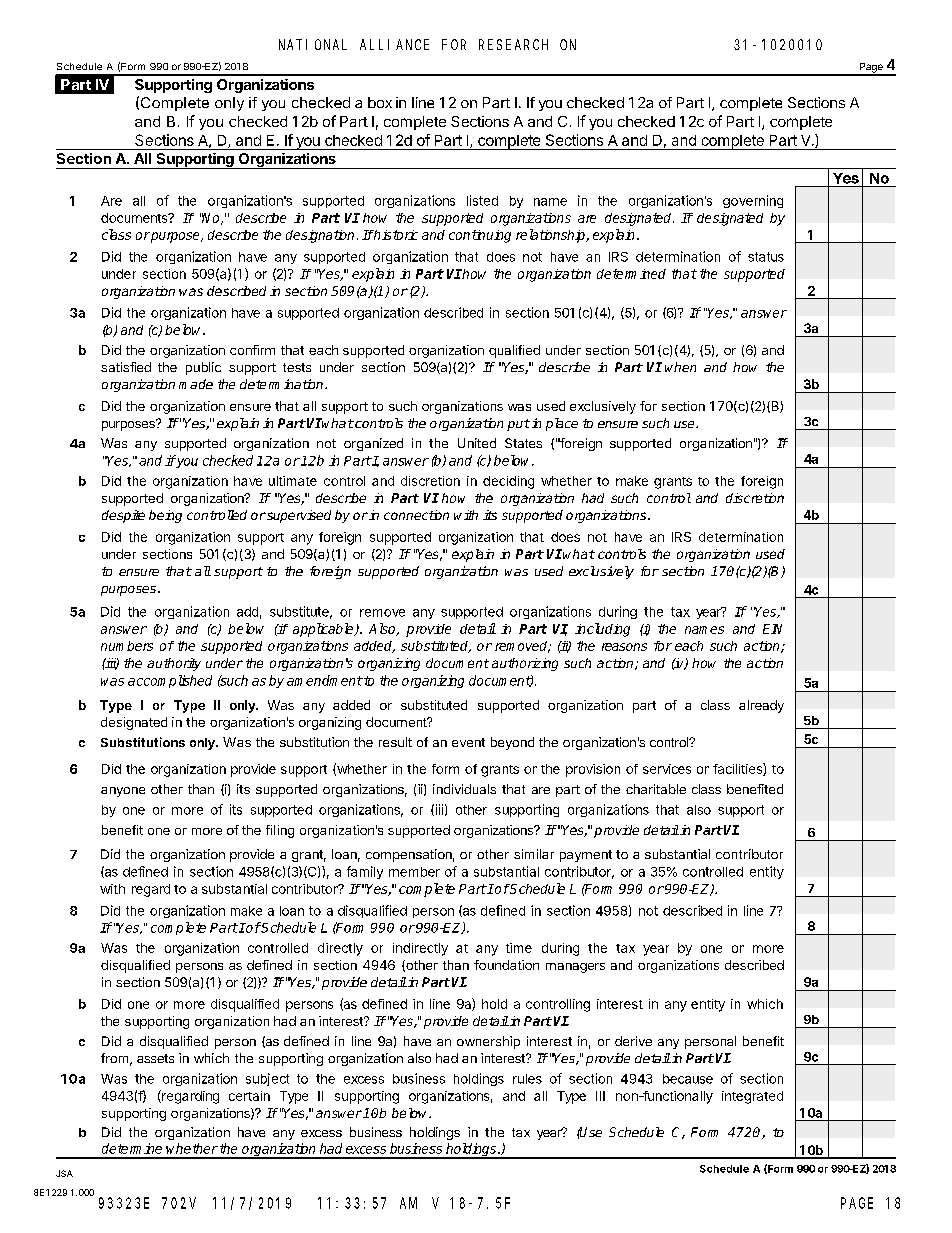 This screenshot has height=1233, width=952. Describe the element at coordinates (373, 444) in the screenshot. I see `organized` at that location.
